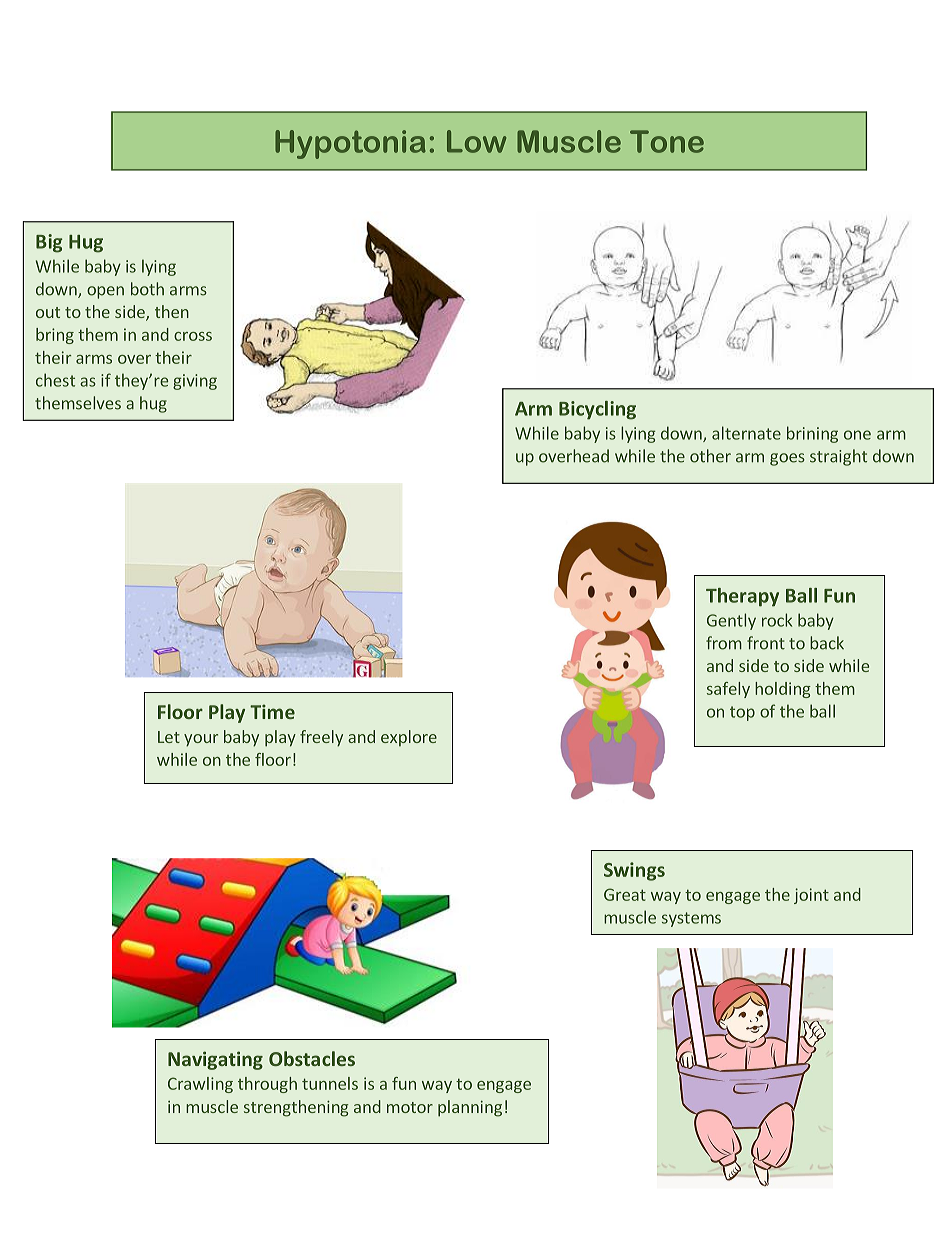 The width and height of the document is (952, 1233). What do you see at coordinates (409, 738) in the document?
I see `explore` at bounding box center [409, 738].
